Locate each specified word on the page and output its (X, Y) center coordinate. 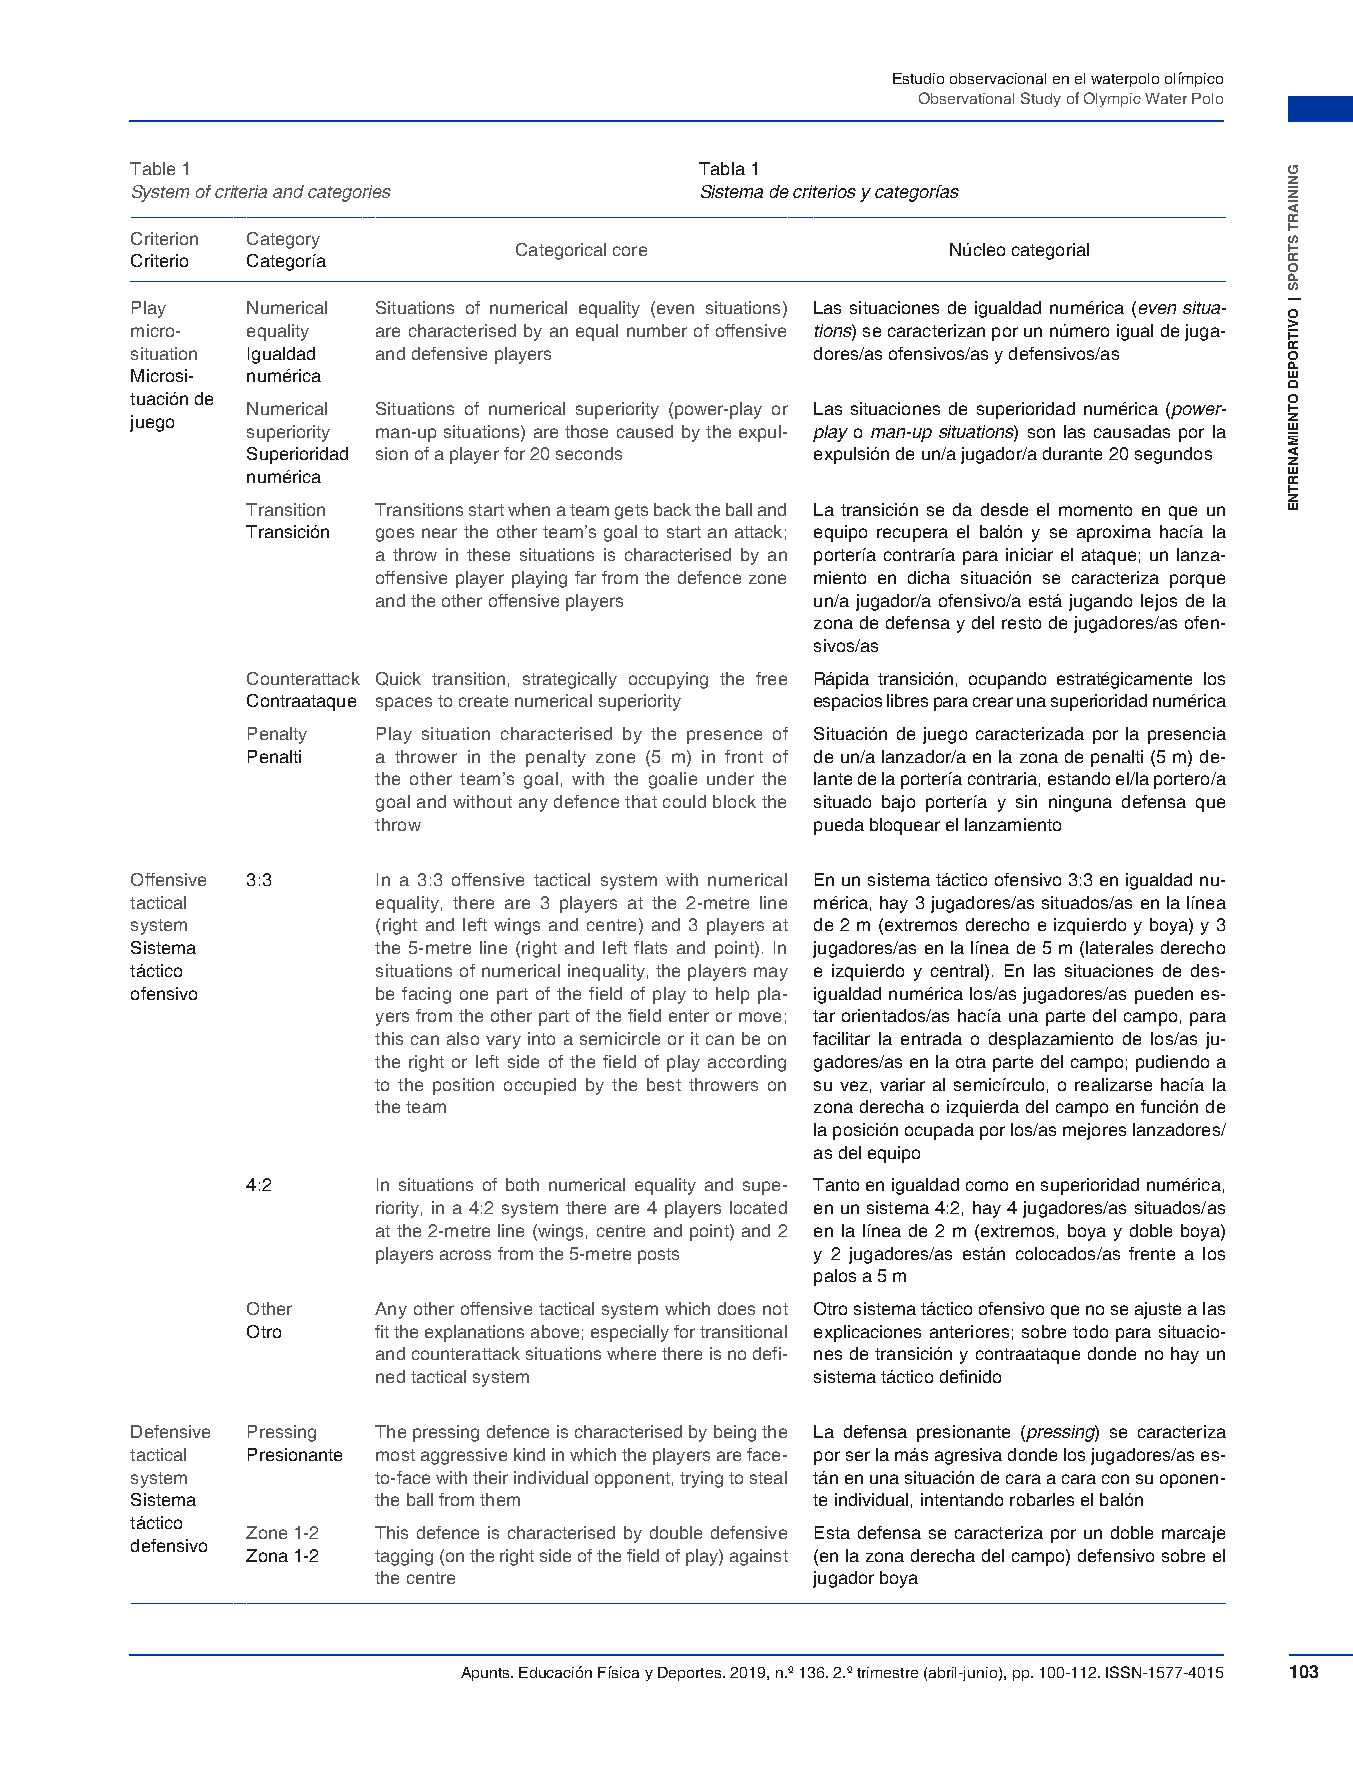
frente (1152, 1253)
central (957, 970)
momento (1095, 510)
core (630, 251)
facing (426, 995)
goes (395, 535)
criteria (241, 191)
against (759, 1557)
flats (650, 947)
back (672, 509)
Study (1041, 99)
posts (658, 1256)
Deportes (691, 1674)
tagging (404, 1557)
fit (382, 1331)
